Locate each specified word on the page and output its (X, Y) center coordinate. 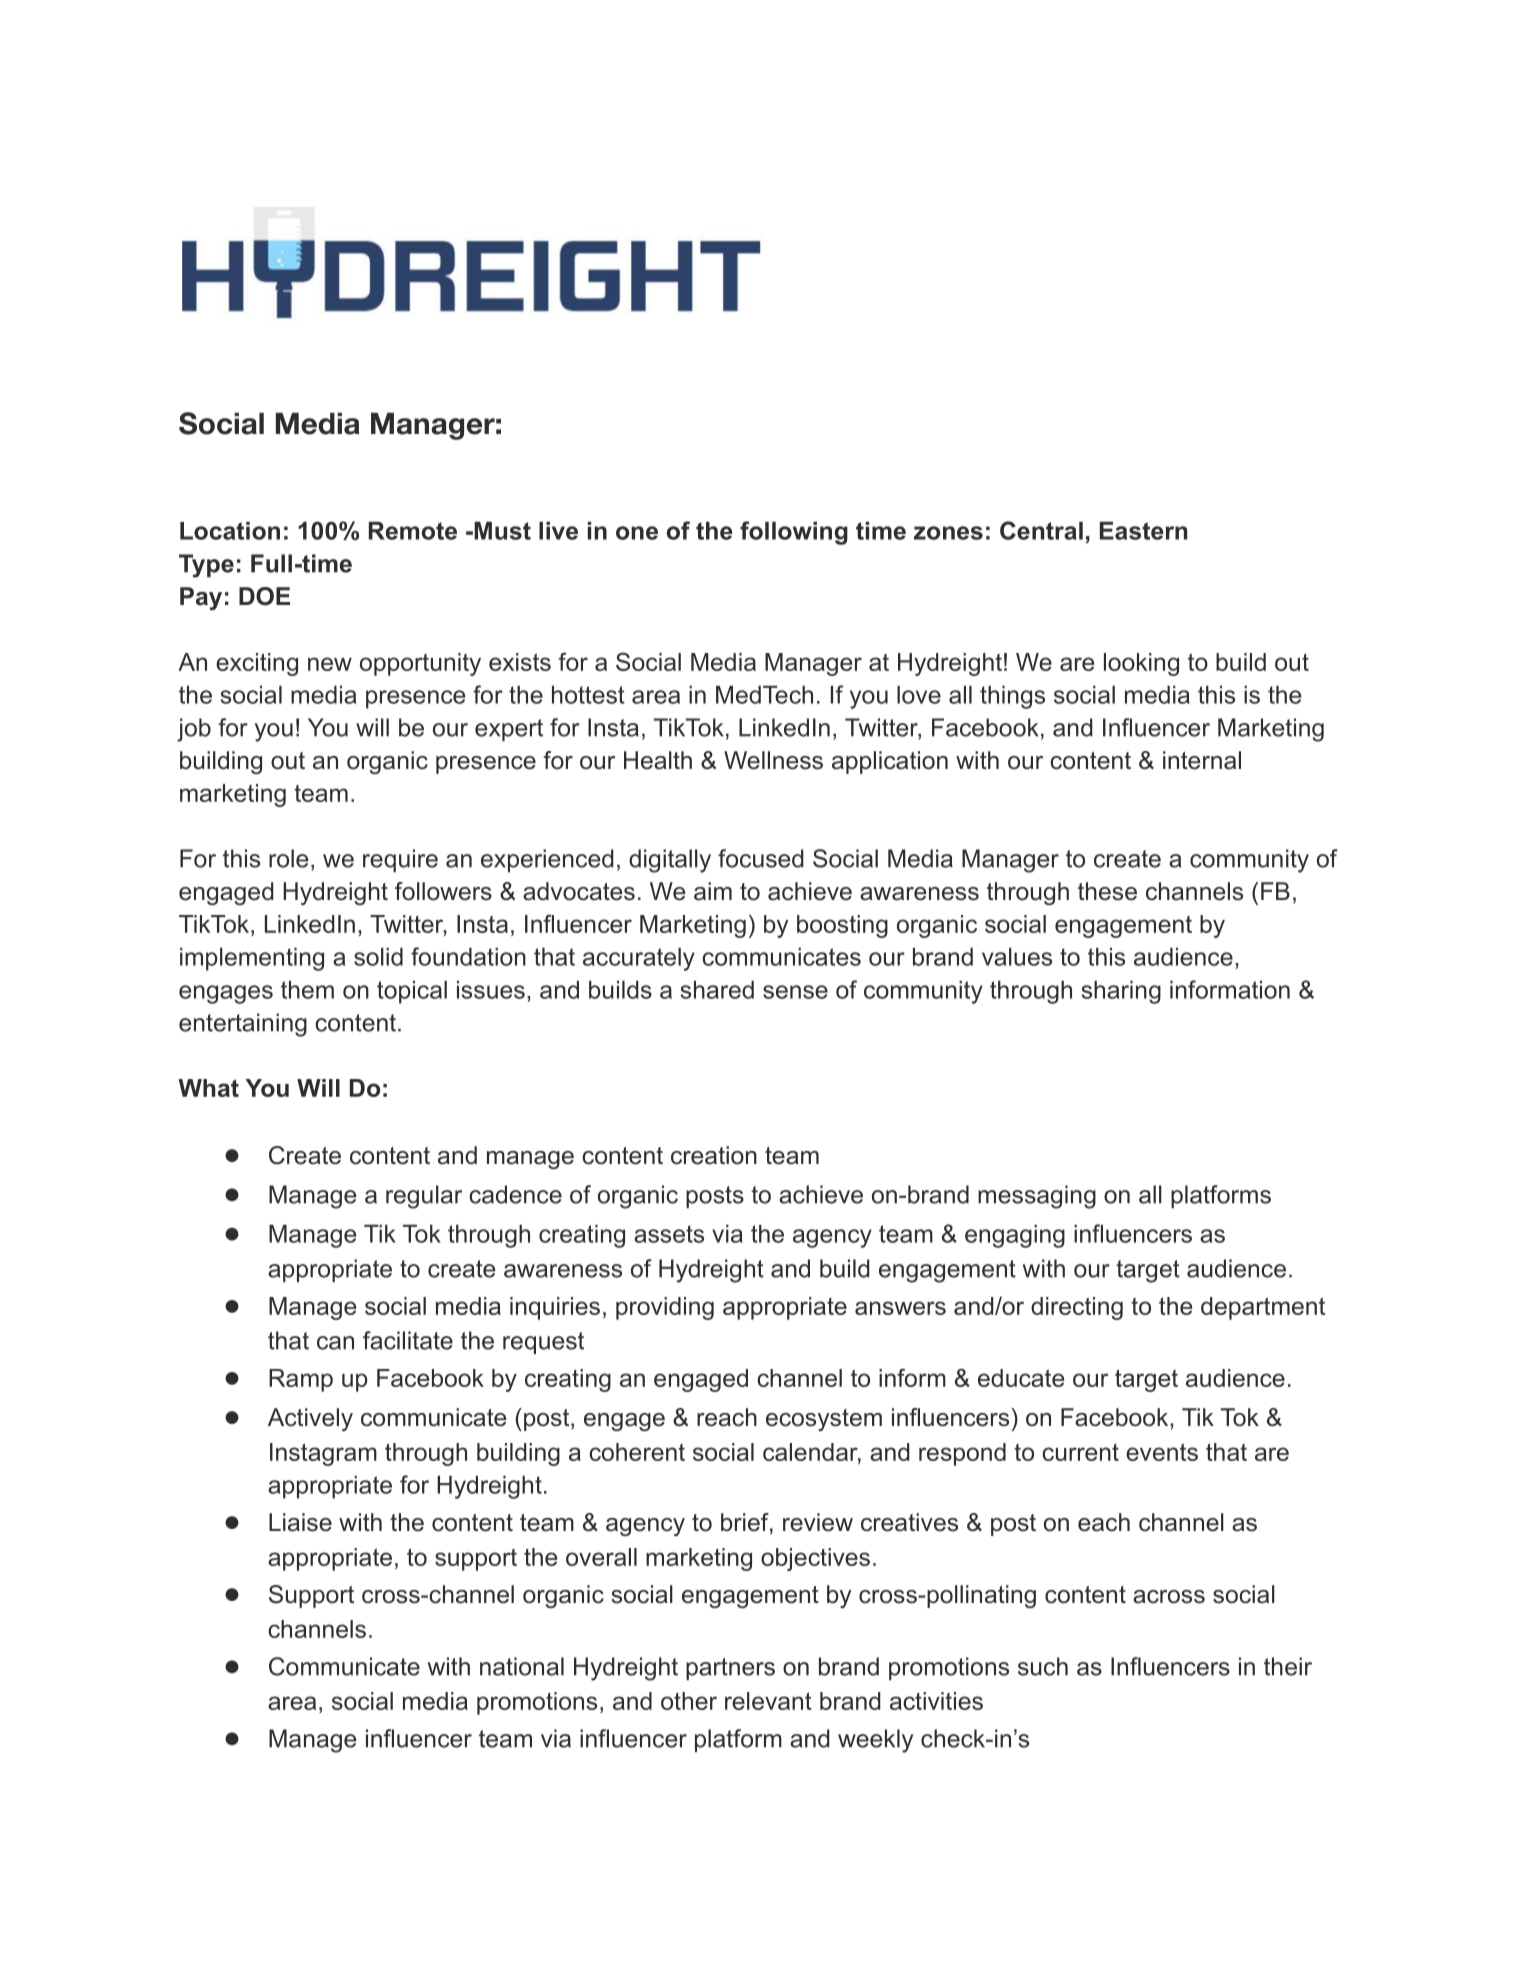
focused (761, 858)
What (208, 1088)
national (522, 1666)
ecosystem (824, 1420)
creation (714, 1155)
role (288, 858)
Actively (310, 1419)
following (794, 533)
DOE (264, 596)
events (1162, 1452)
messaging (1037, 1197)
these (1107, 891)
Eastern (1143, 530)
